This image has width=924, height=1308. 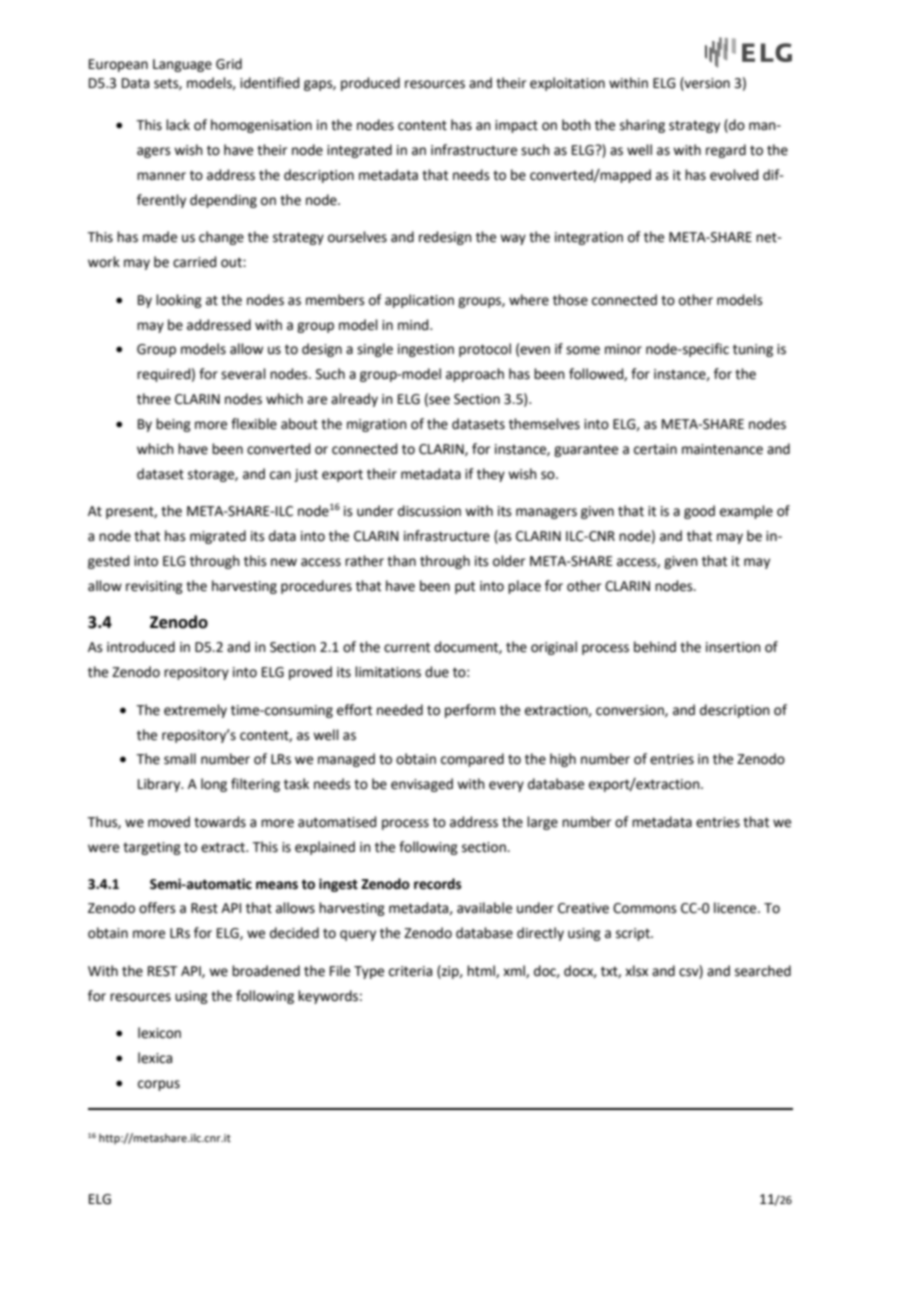 What do you see at coordinates (645, 908) in the image?
I see `Commons` at bounding box center [645, 908].
